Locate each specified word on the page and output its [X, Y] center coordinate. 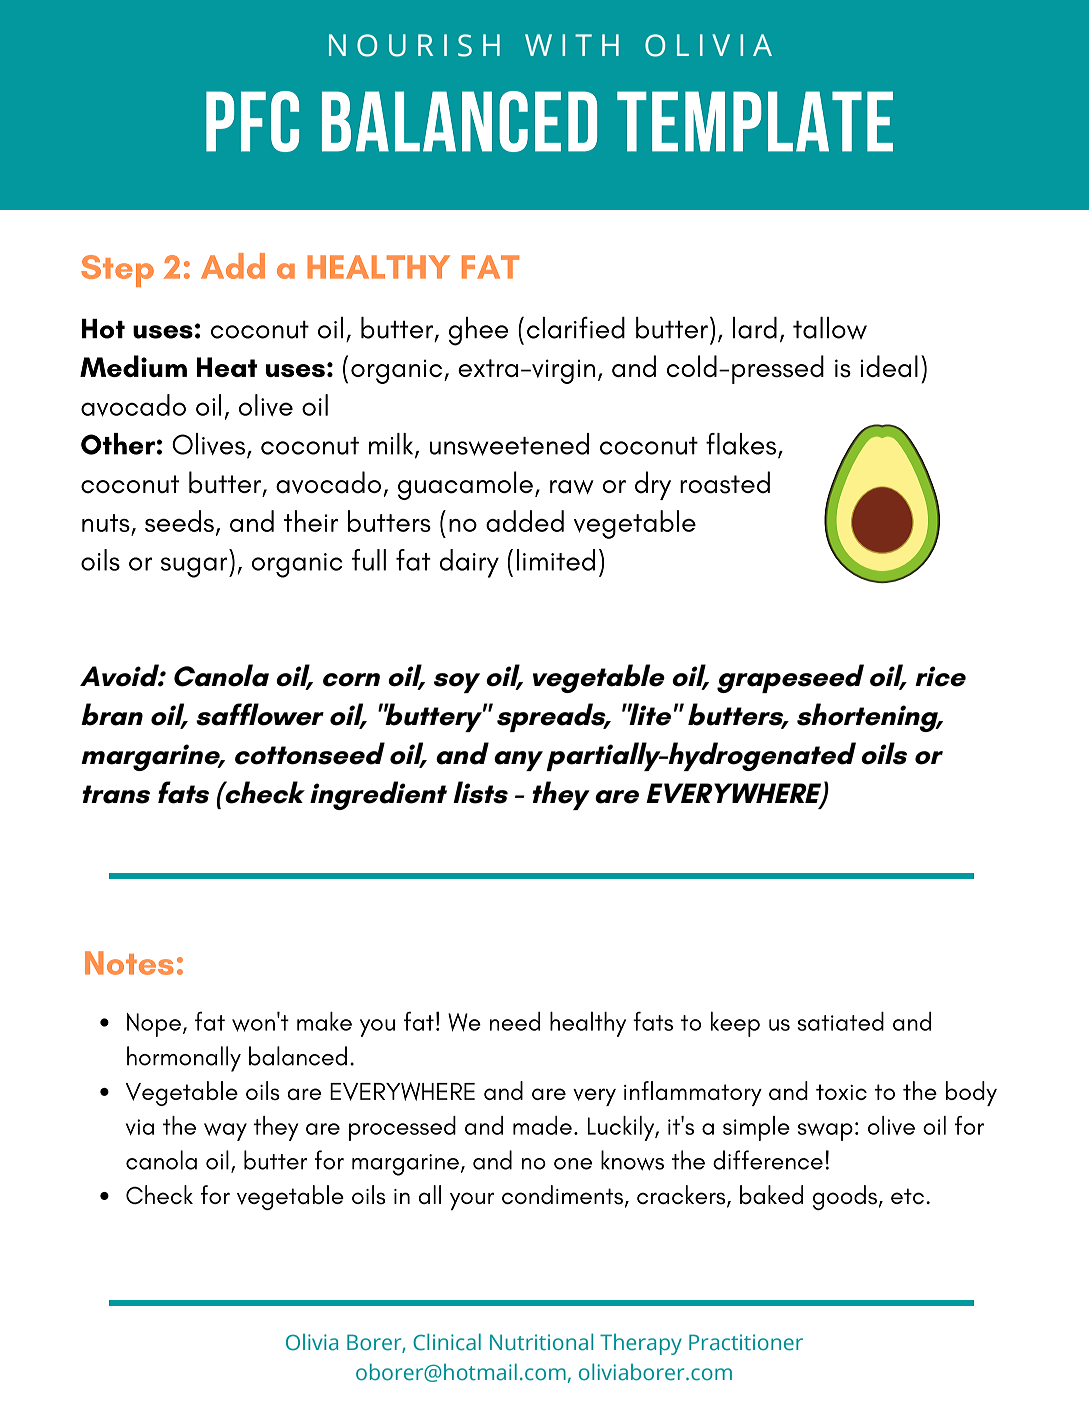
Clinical [447, 1342]
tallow [830, 328]
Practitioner [746, 1342]
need [515, 1021]
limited [556, 560]
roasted [725, 482]
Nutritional [541, 1342]
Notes [129, 963]
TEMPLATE [755, 121]
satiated [841, 1021]
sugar [195, 567]
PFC [252, 121]
